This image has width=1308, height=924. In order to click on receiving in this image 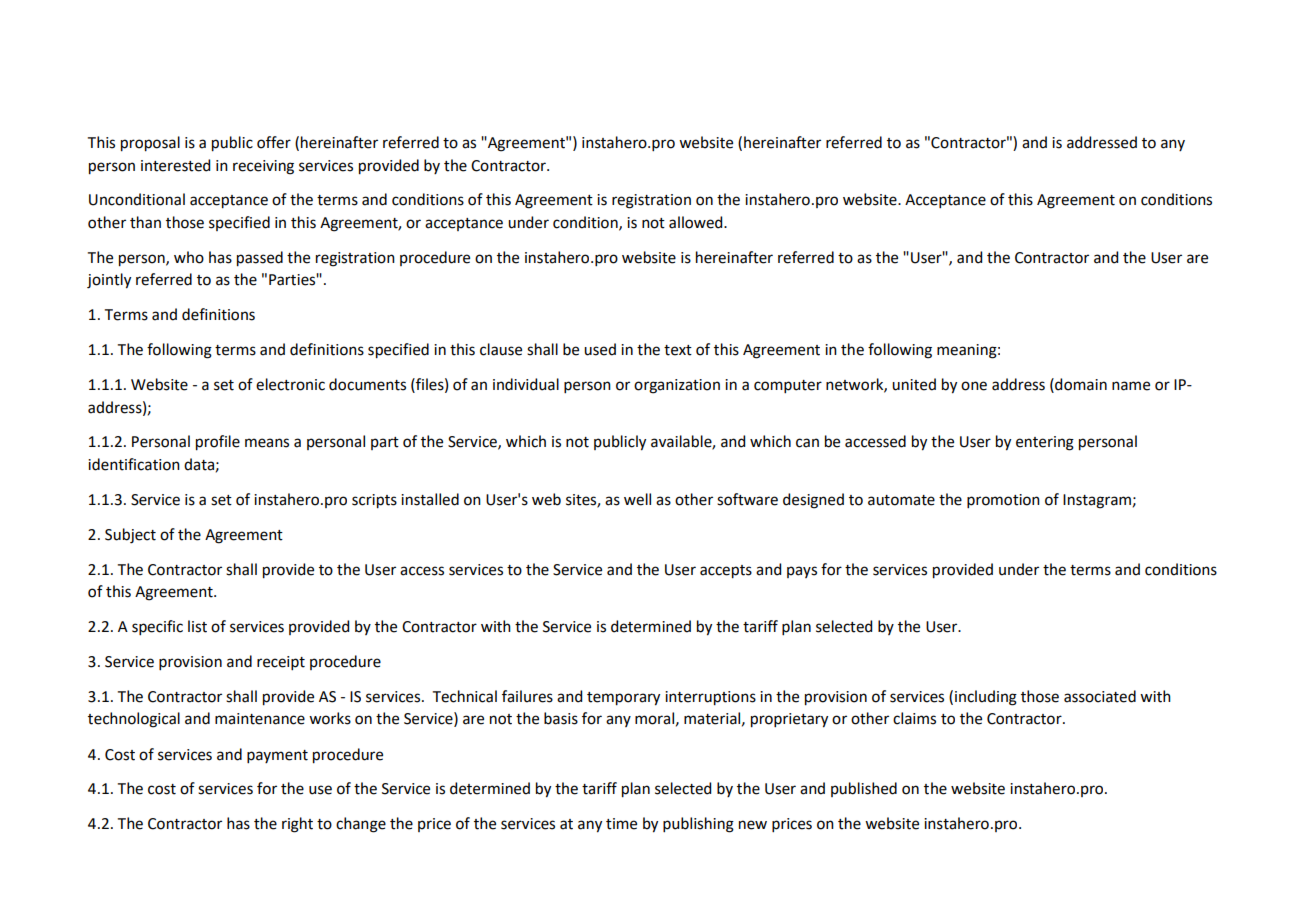, I will do `click(263, 167)`.
